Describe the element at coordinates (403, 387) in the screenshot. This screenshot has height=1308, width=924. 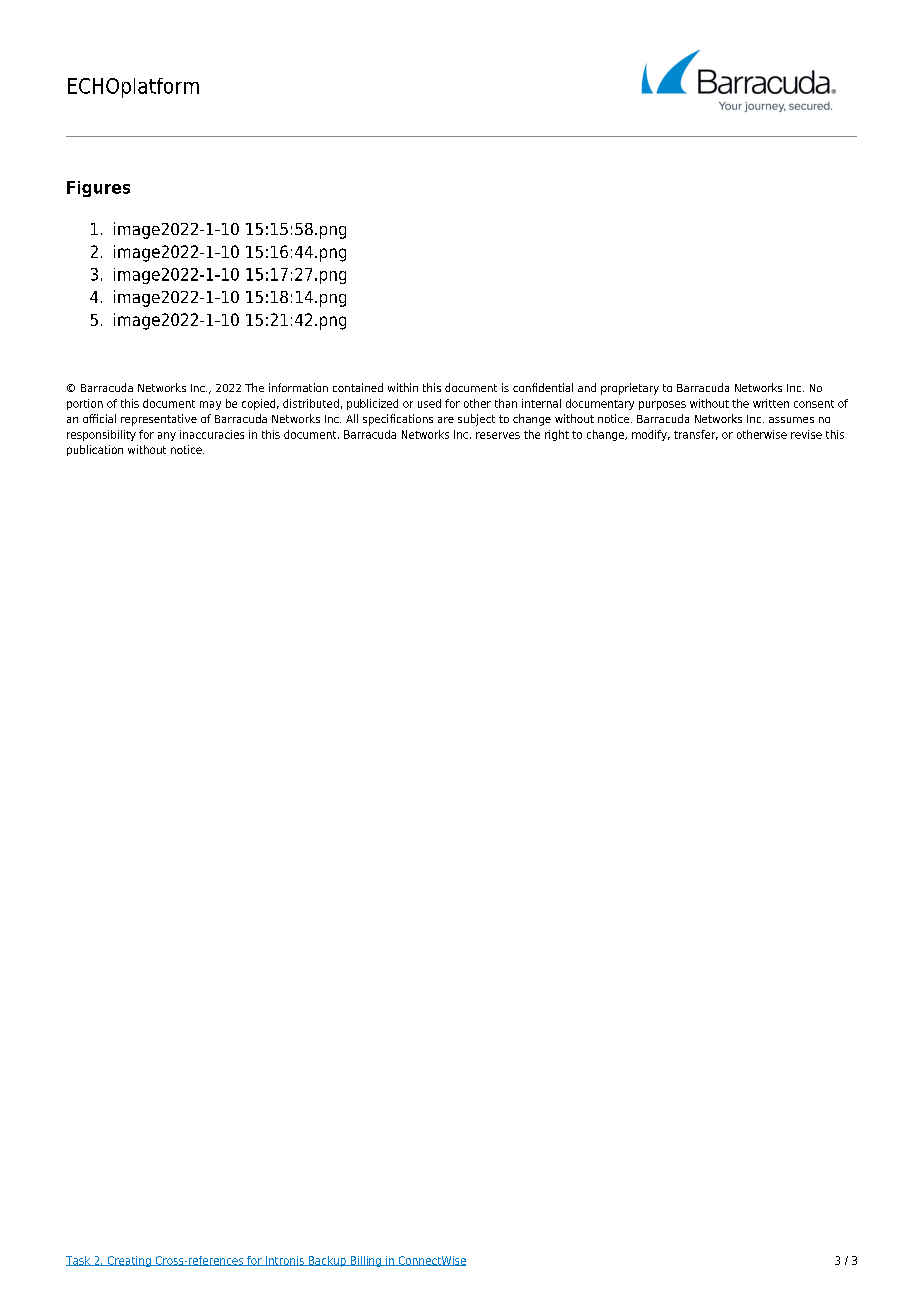
I see `within` at that location.
